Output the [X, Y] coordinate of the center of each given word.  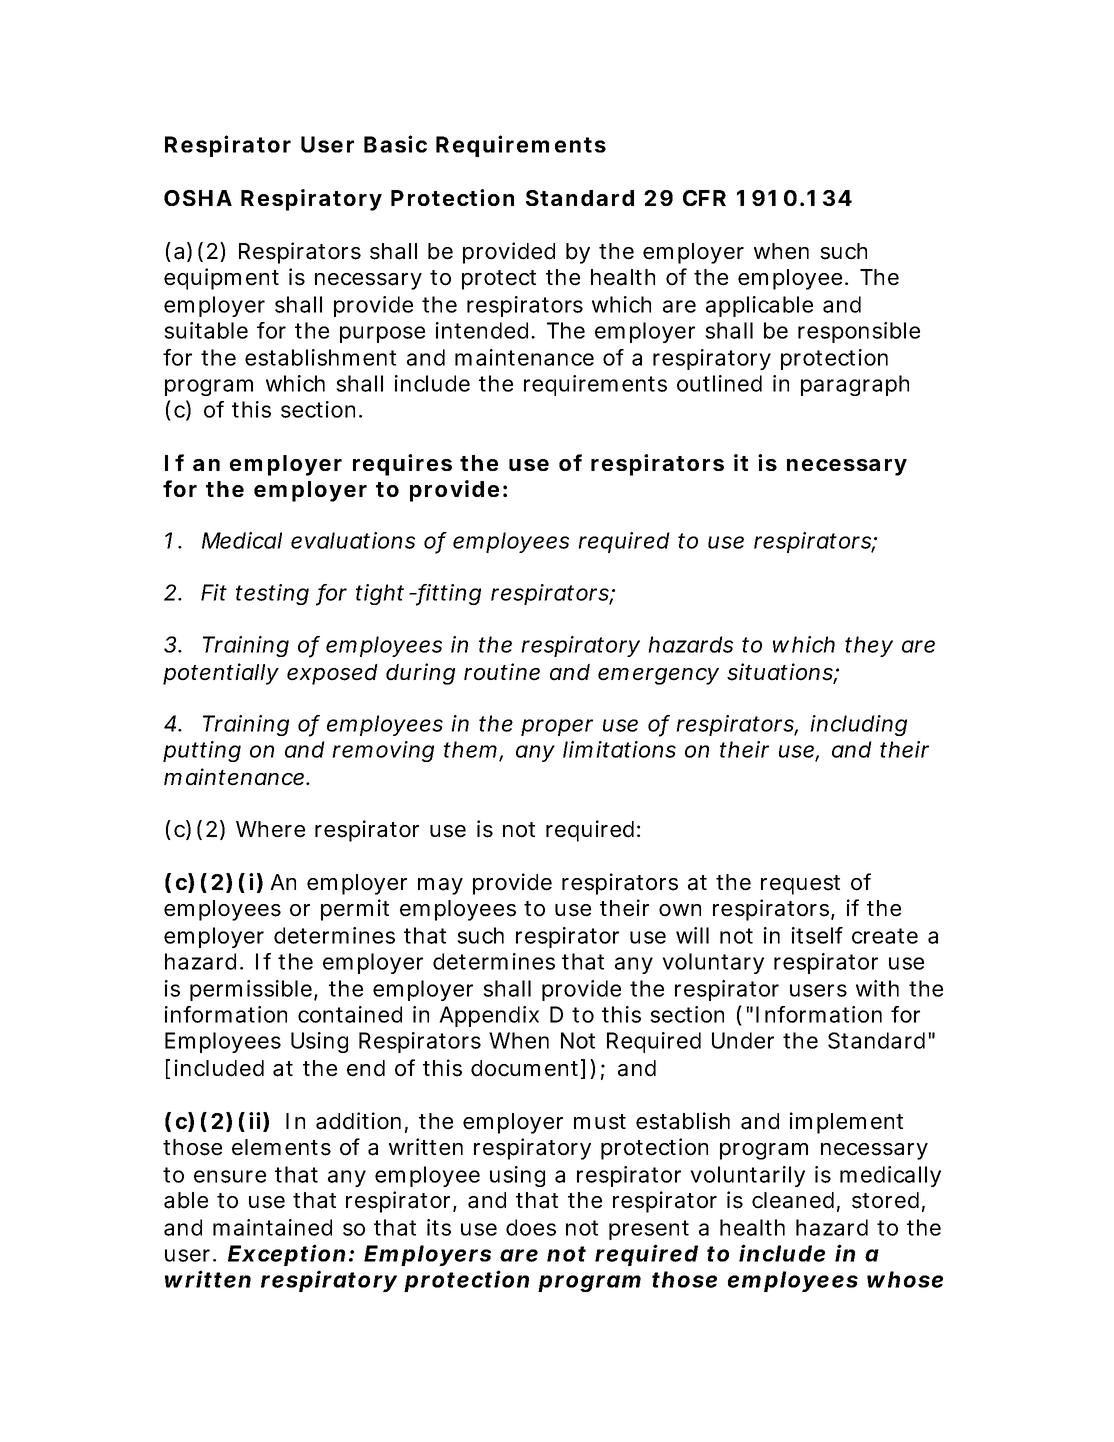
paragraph [855, 385]
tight [380, 594]
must [600, 1122]
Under [743, 1040]
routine [502, 672]
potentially [220, 674]
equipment [221, 279]
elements [281, 1147]
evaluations [353, 540]
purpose [382, 334]
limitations [619, 749]
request [800, 885]
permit [355, 910]
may [440, 886]
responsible [859, 332]
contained [350, 1014]
